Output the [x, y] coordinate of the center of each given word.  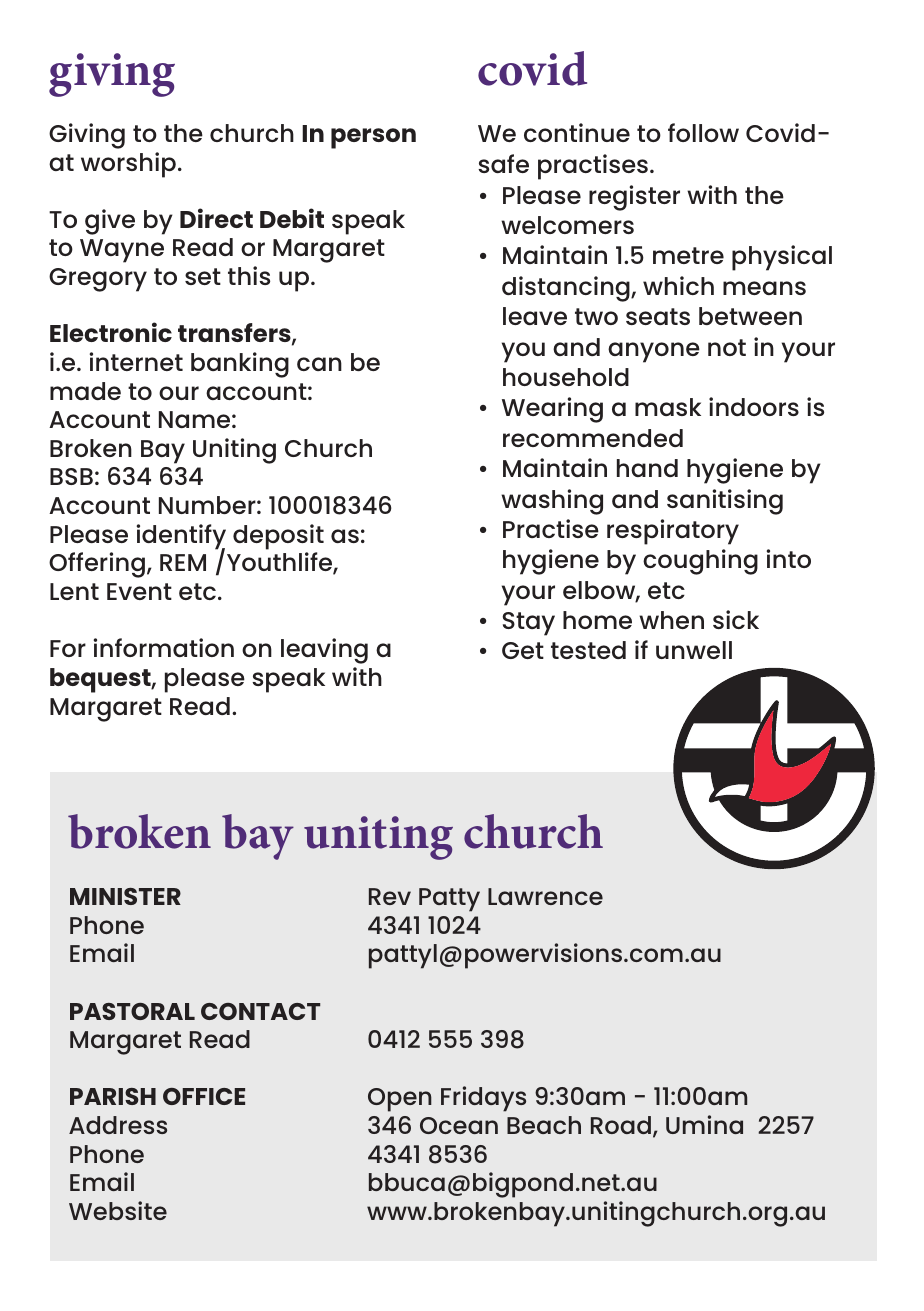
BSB [71, 476]
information [164, 647]
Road [621, 1125]
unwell [694, 650]
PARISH [113, 1096]
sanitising [725, 502]
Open [400, 1100]
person [373, 138]
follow [703, 132]
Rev [390, 896]
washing [552, 502]
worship [128, 165]
